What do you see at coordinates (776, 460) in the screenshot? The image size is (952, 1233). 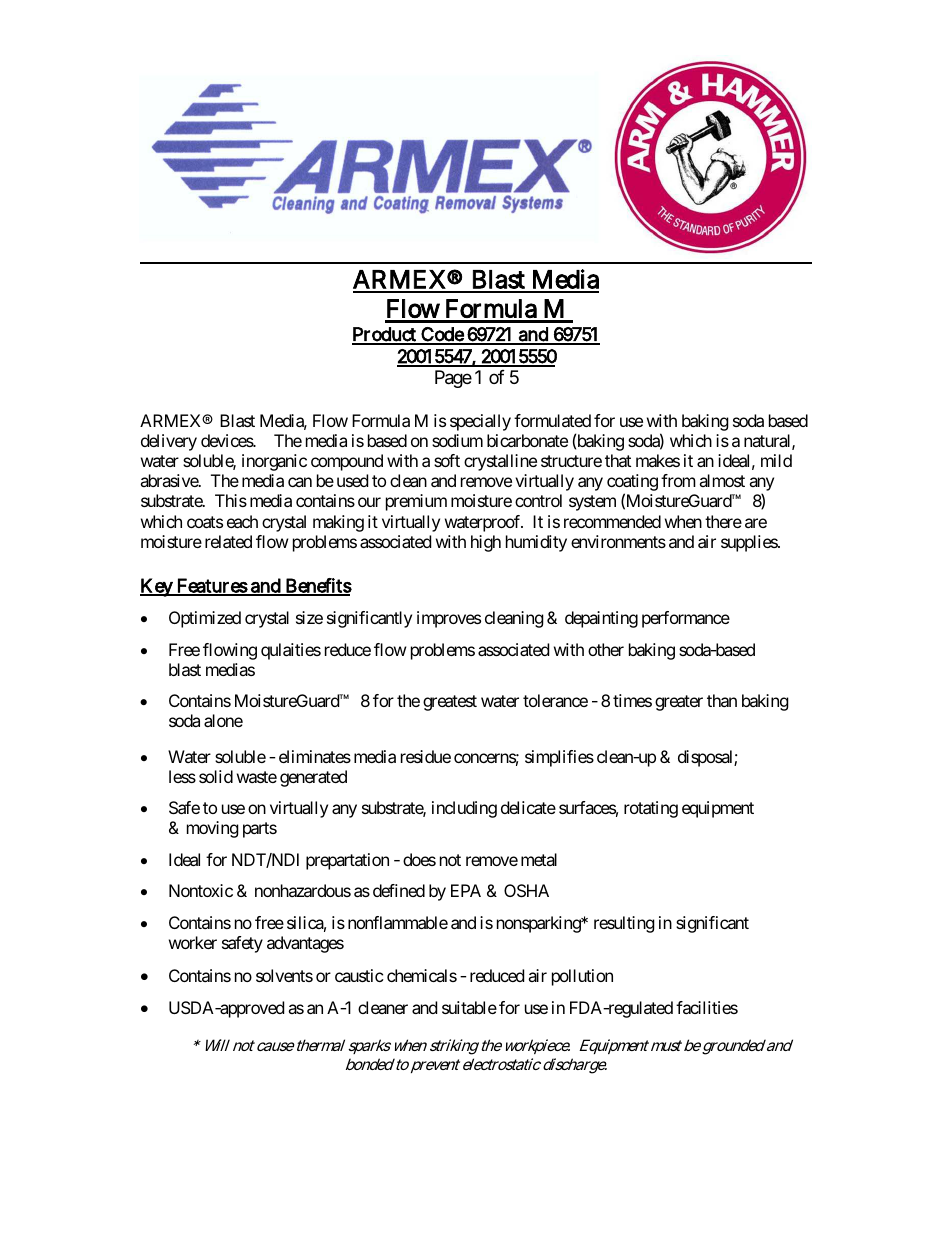 I see `mild` at bounding box center [776, 460].
